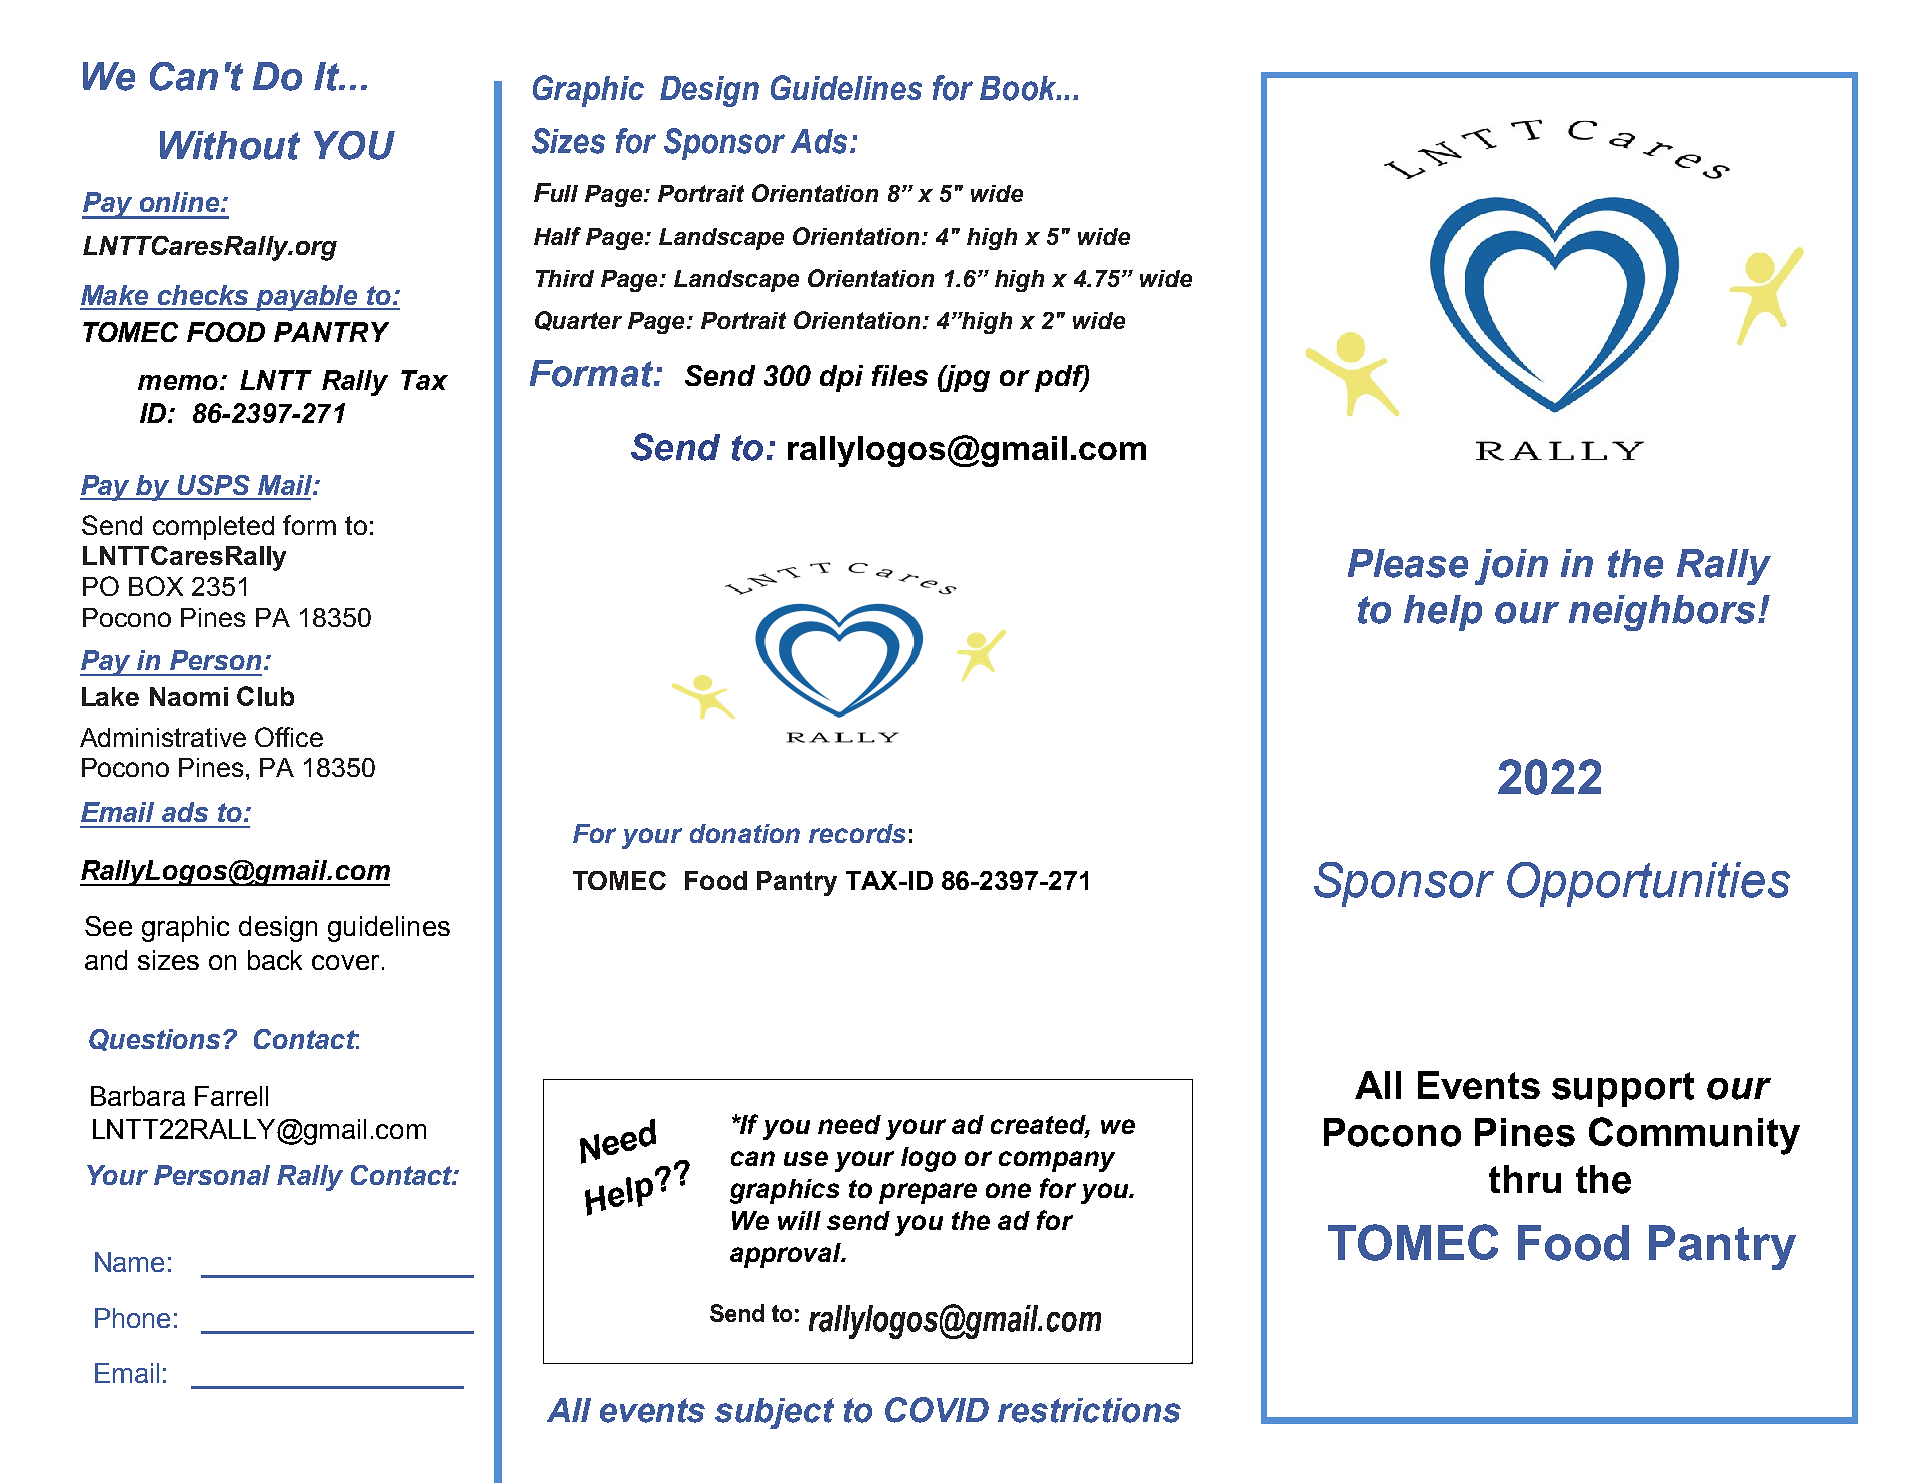  I want to click on files, so click(900, 375).
